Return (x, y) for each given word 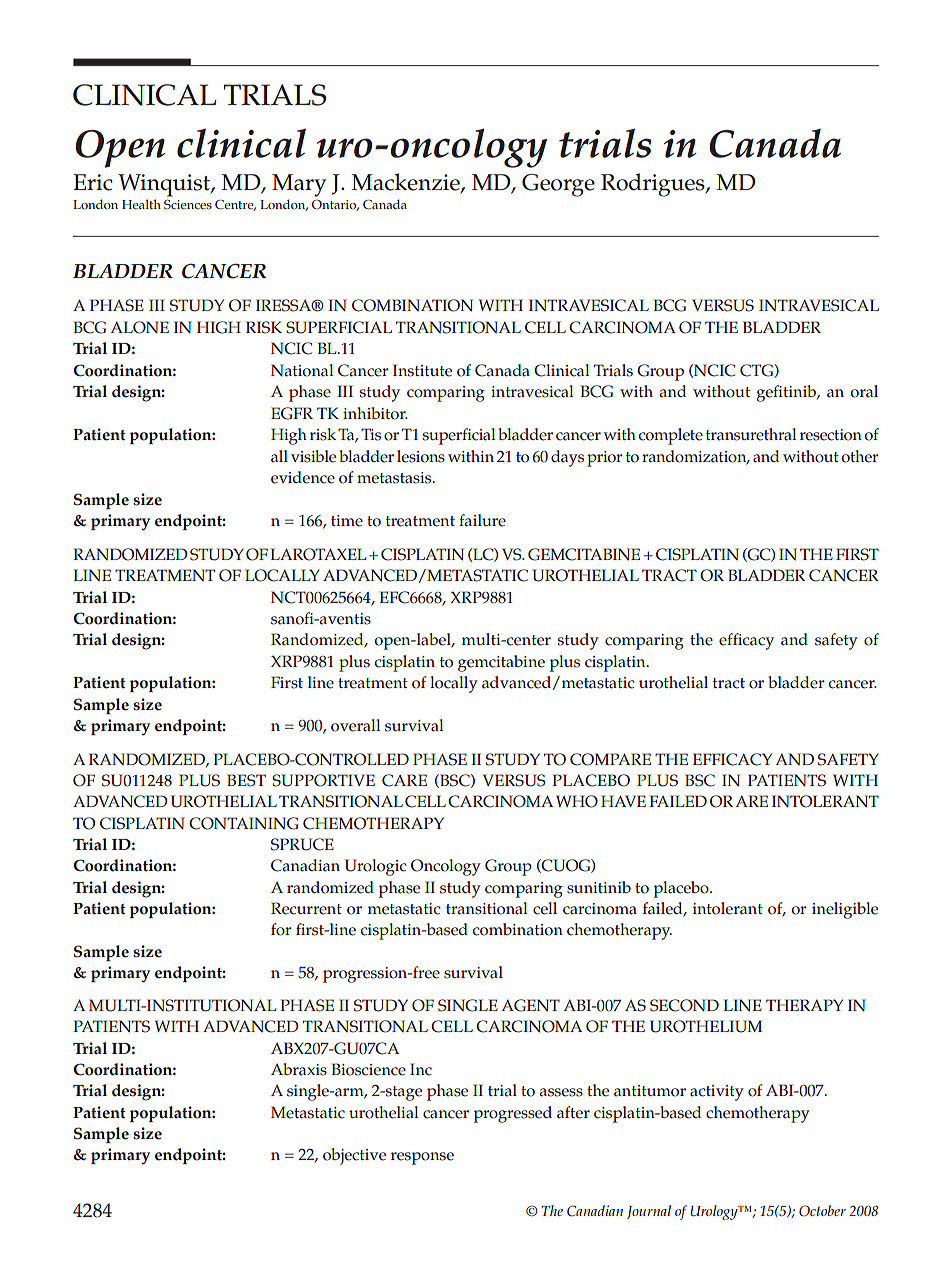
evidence (303, 477)
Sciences (188, 205)
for (281, 929)
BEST (246, 780)
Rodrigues (654, 185)
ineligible (845, 910)
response (422, 1158)
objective (354, 1156)
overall (355, 725)
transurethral (751, 434)
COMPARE (610, 759)
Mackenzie (406, 183)
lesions (421, 456)
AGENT (530, 1005)
